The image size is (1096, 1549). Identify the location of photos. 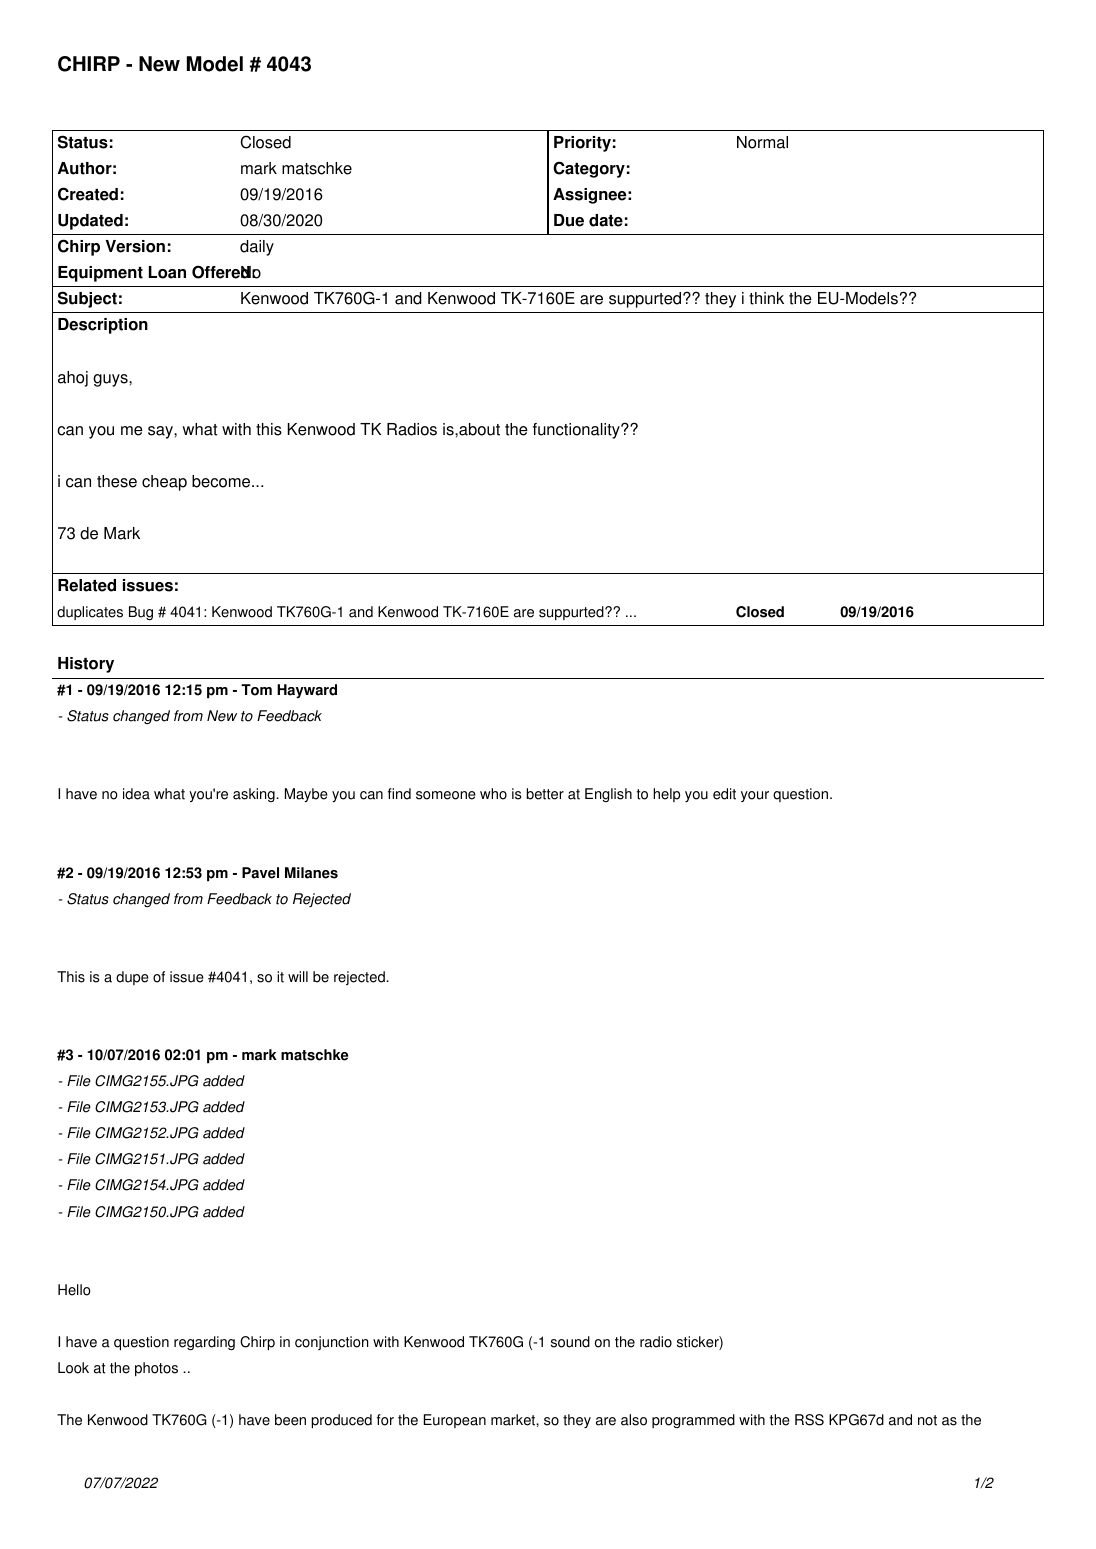
(156, 1369).
